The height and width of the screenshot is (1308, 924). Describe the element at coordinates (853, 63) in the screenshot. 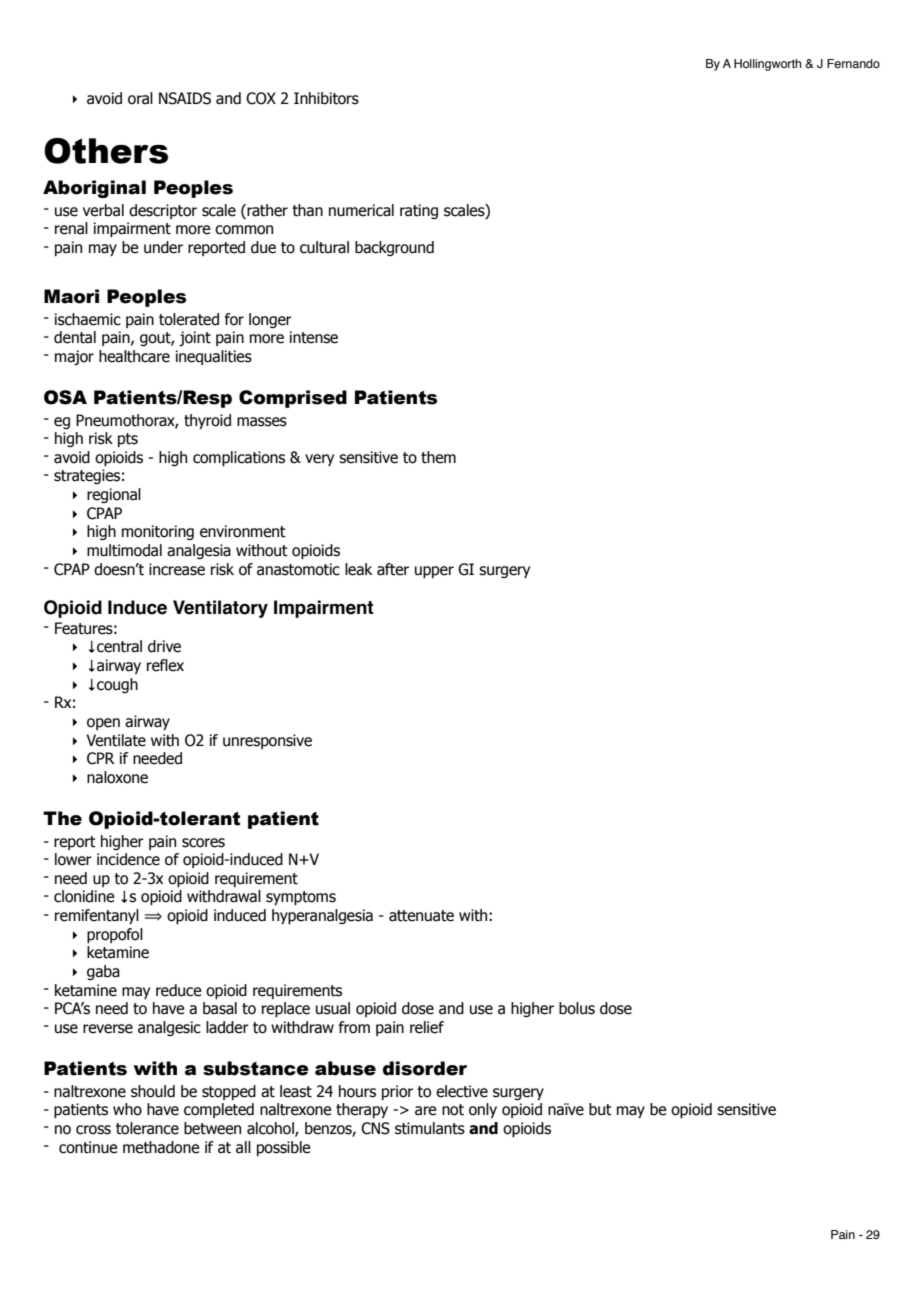

I see `Fernando` at that location.
